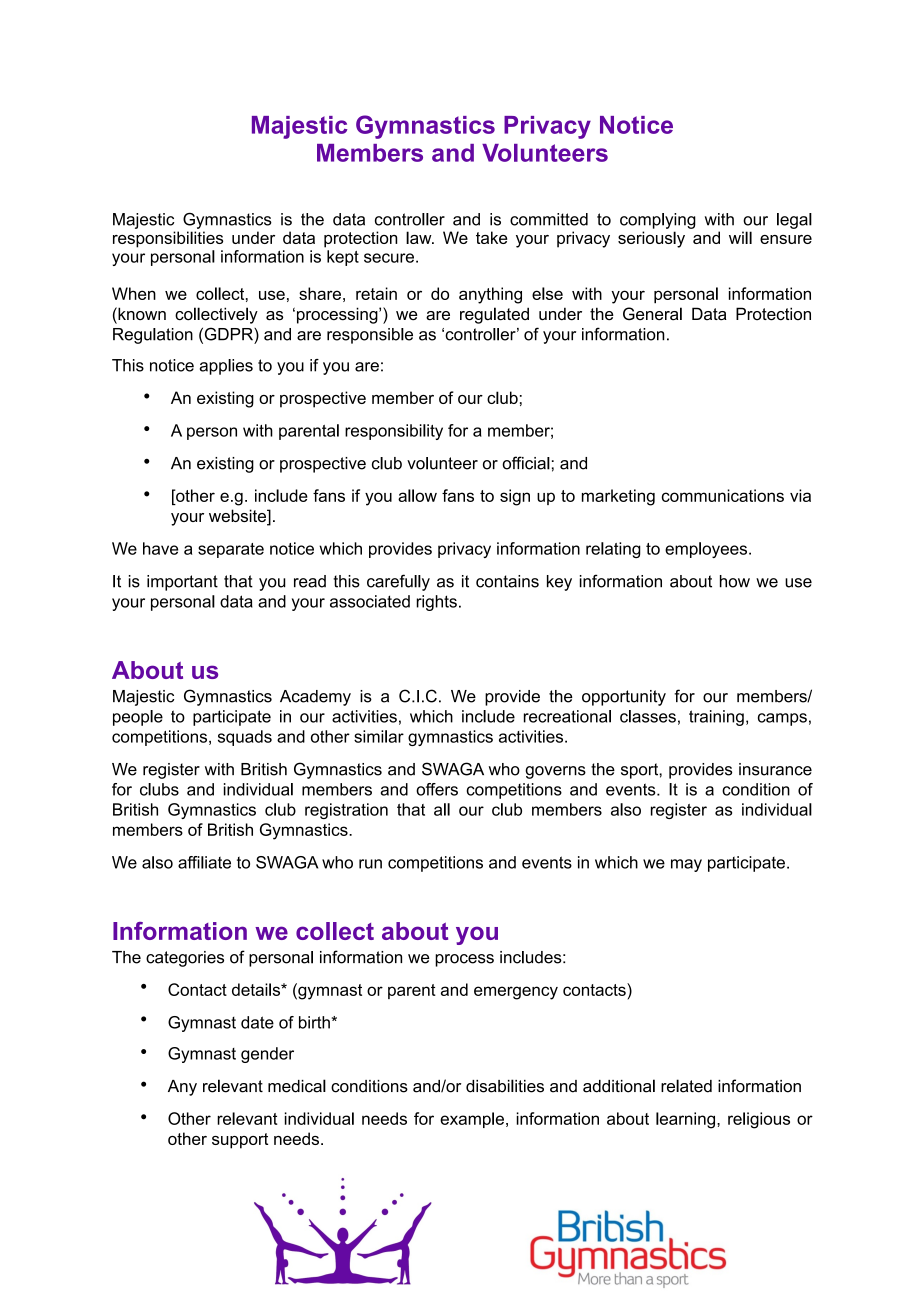 The width and height of the document is (924, 1308). Describe the element at coordinates (204, 862) in the document. I see `affiliate` at that location.
